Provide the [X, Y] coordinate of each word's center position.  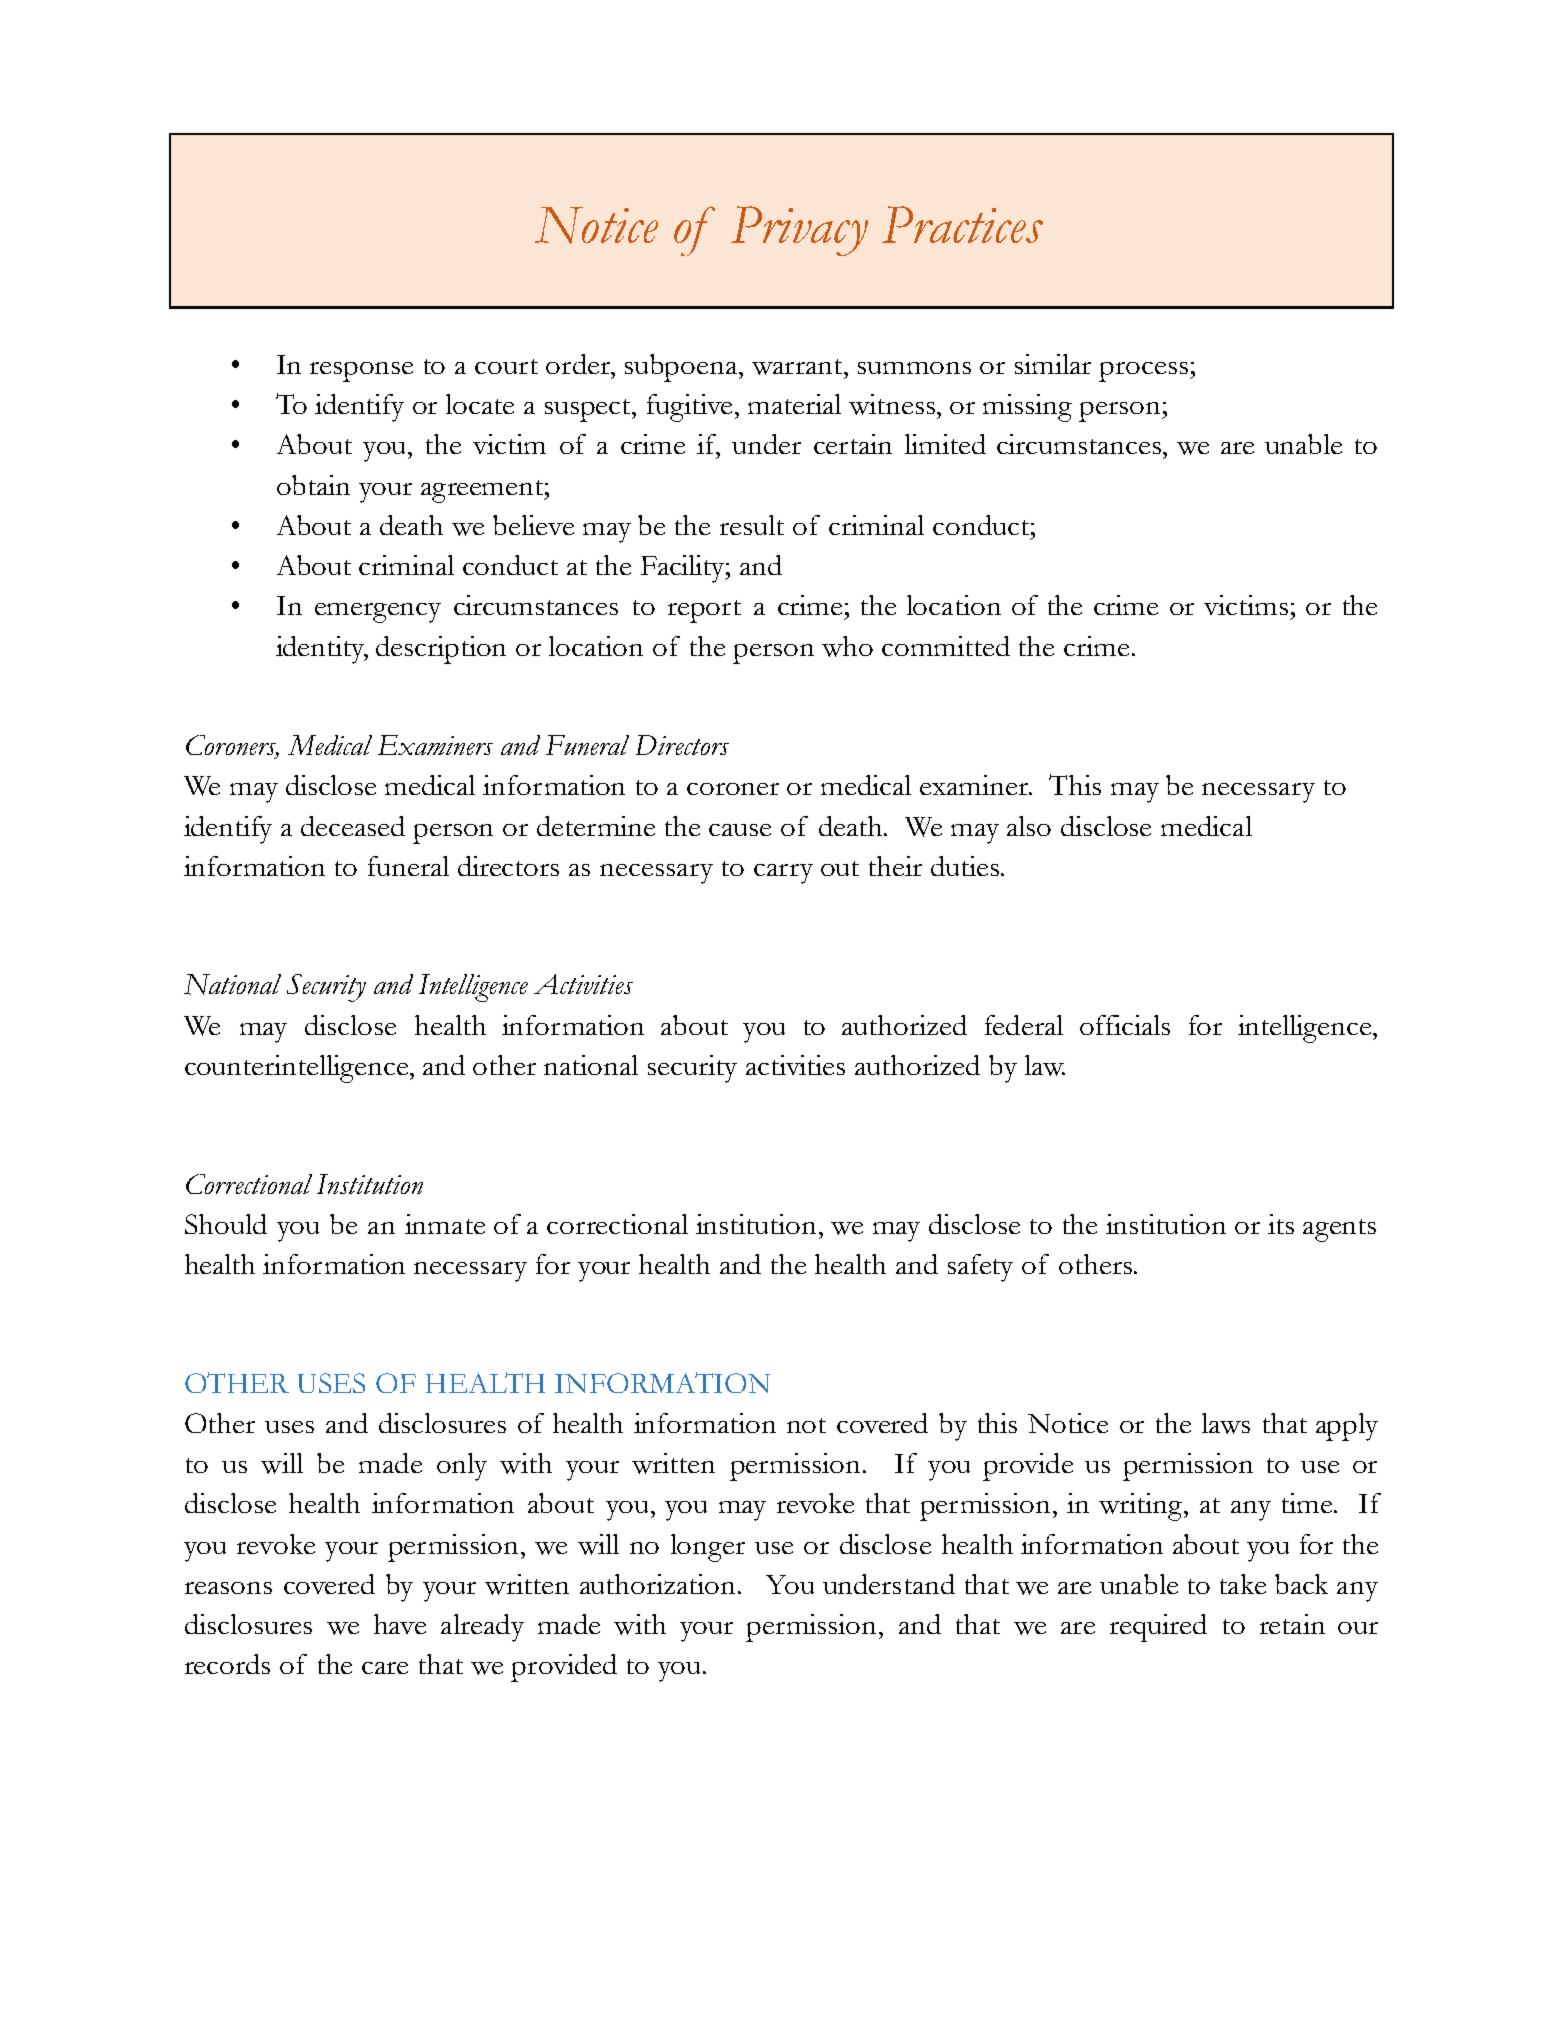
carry [783, 874]
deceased [353, 826]
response [361, 372]
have [400, 1624]
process [1143, 372]
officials [1125, 1025]
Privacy [799, 231]
